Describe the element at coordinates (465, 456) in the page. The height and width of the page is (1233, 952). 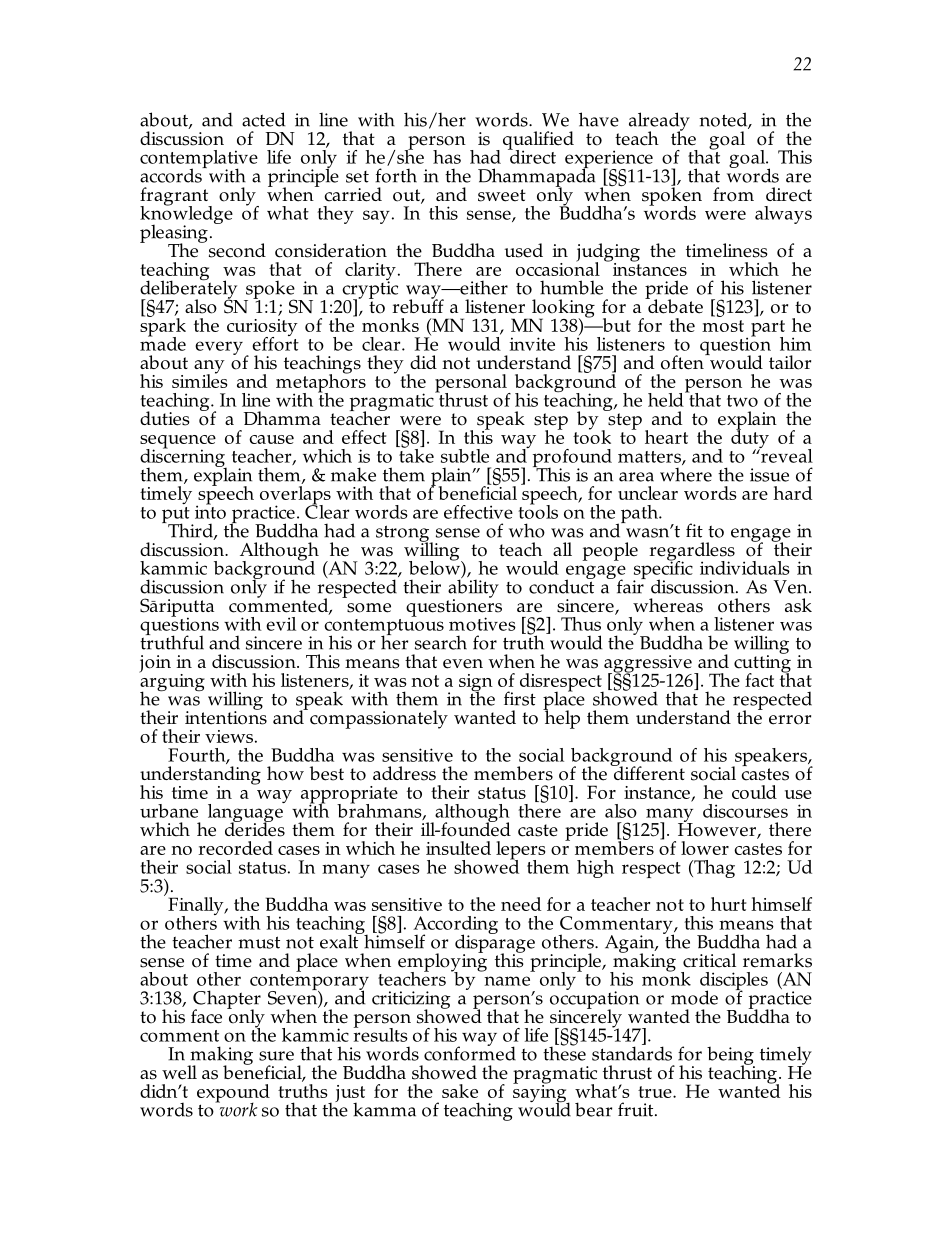
I see `subtle` at that location.
